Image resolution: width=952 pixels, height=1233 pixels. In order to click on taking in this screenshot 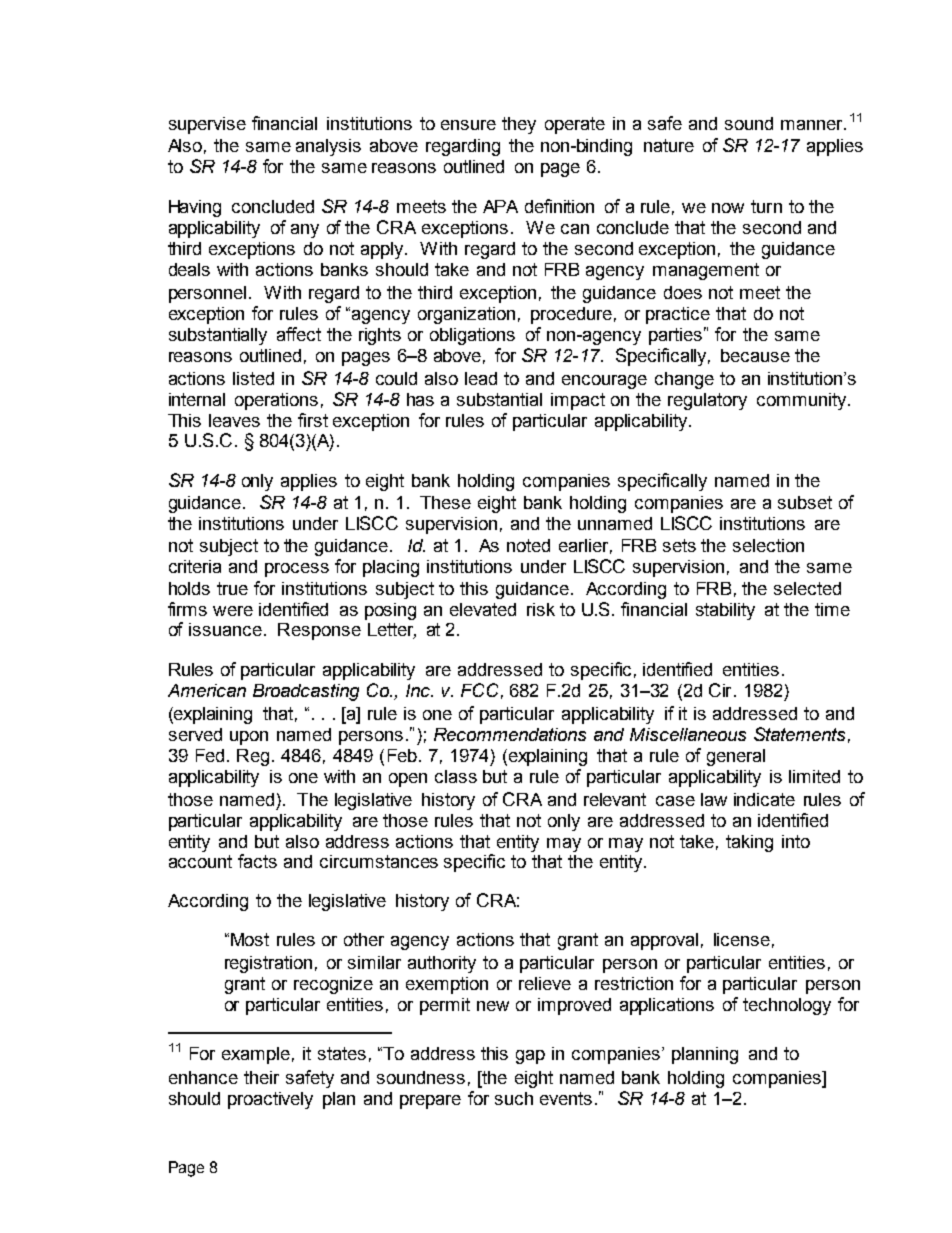, I will do `click(749, 843)`.
